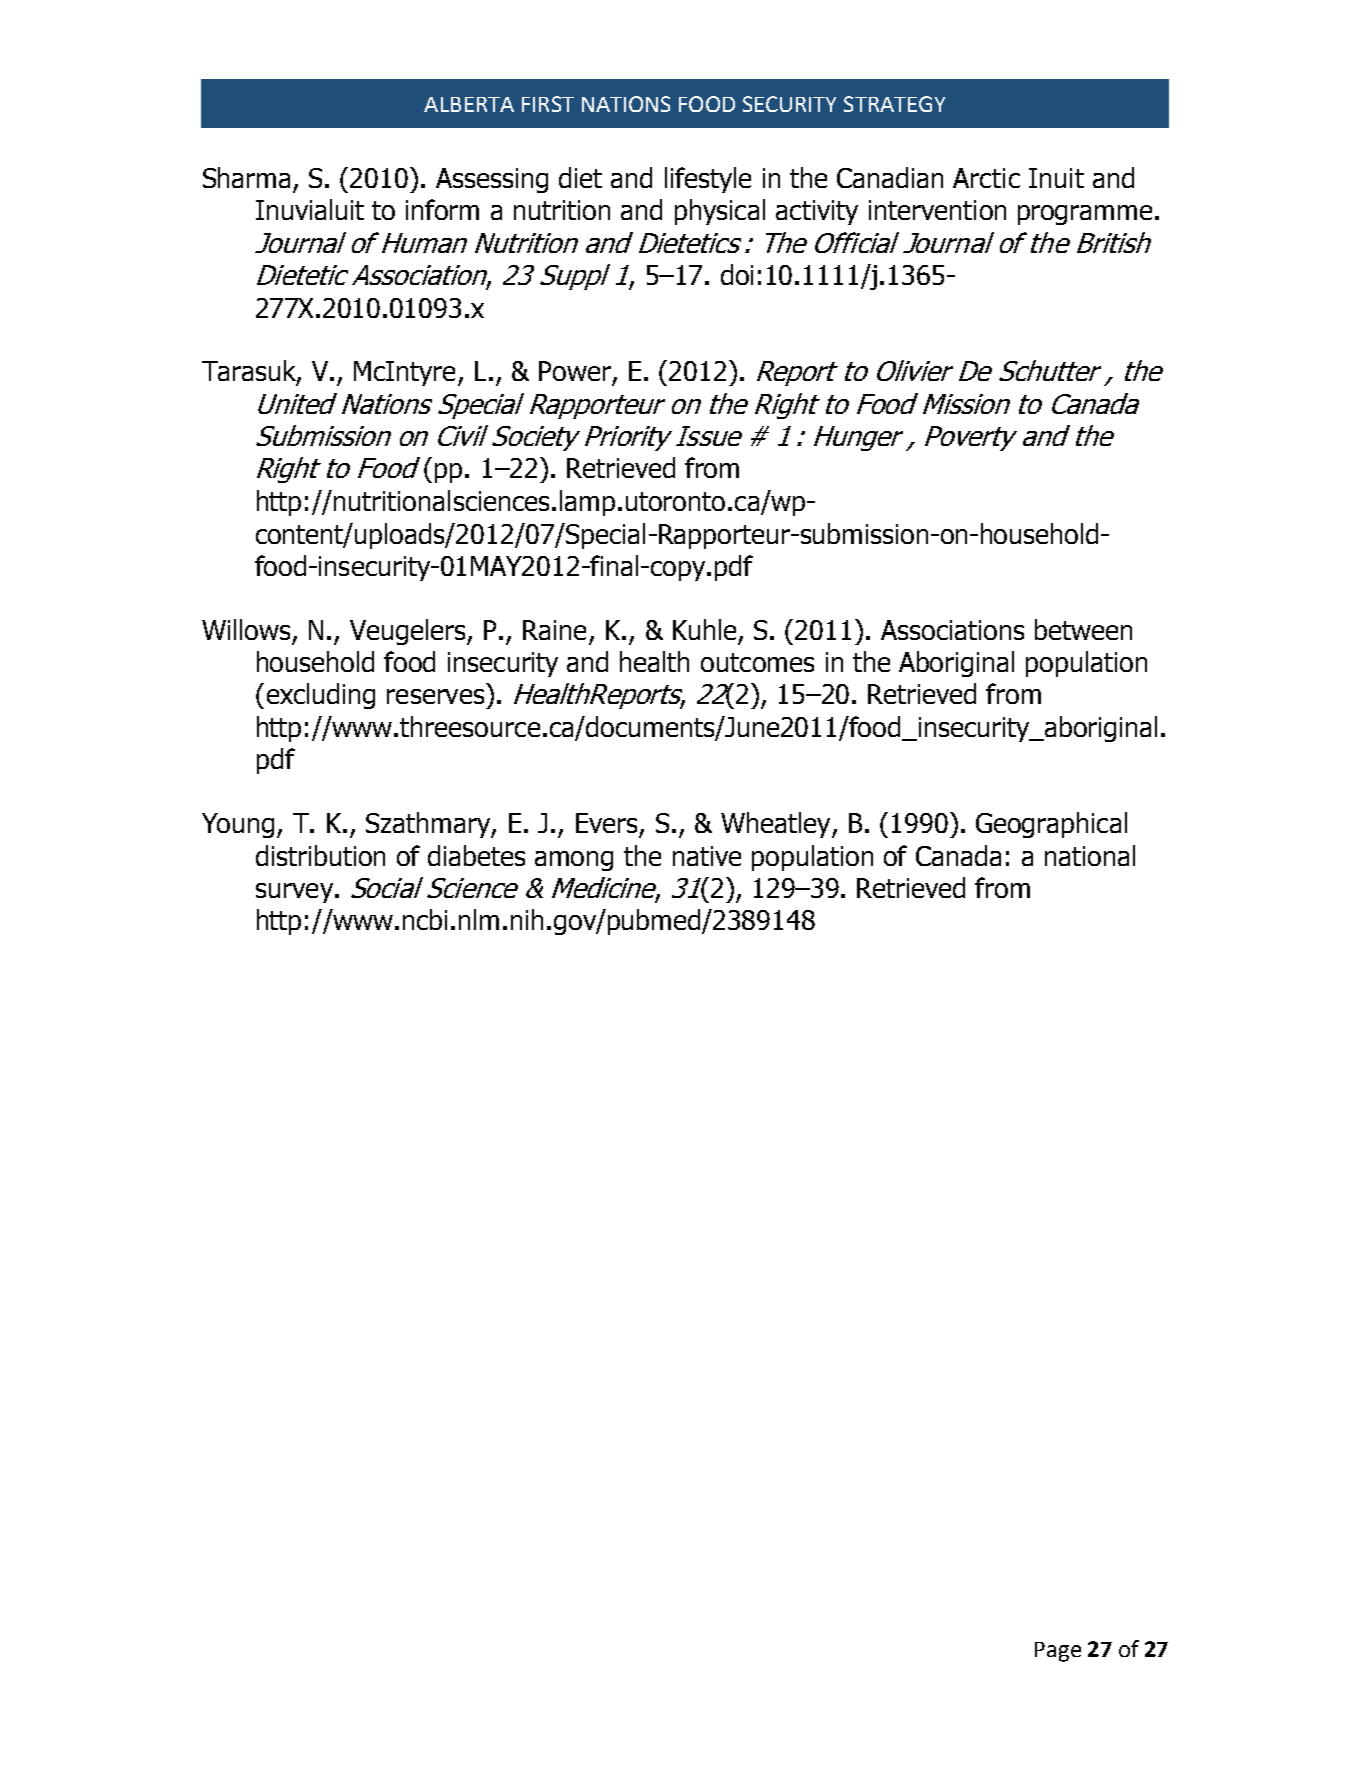 This page has width=1370, height=1773. Describe the element at coordinates (708, 180) in the page. I see `lifestyle` at that location.
